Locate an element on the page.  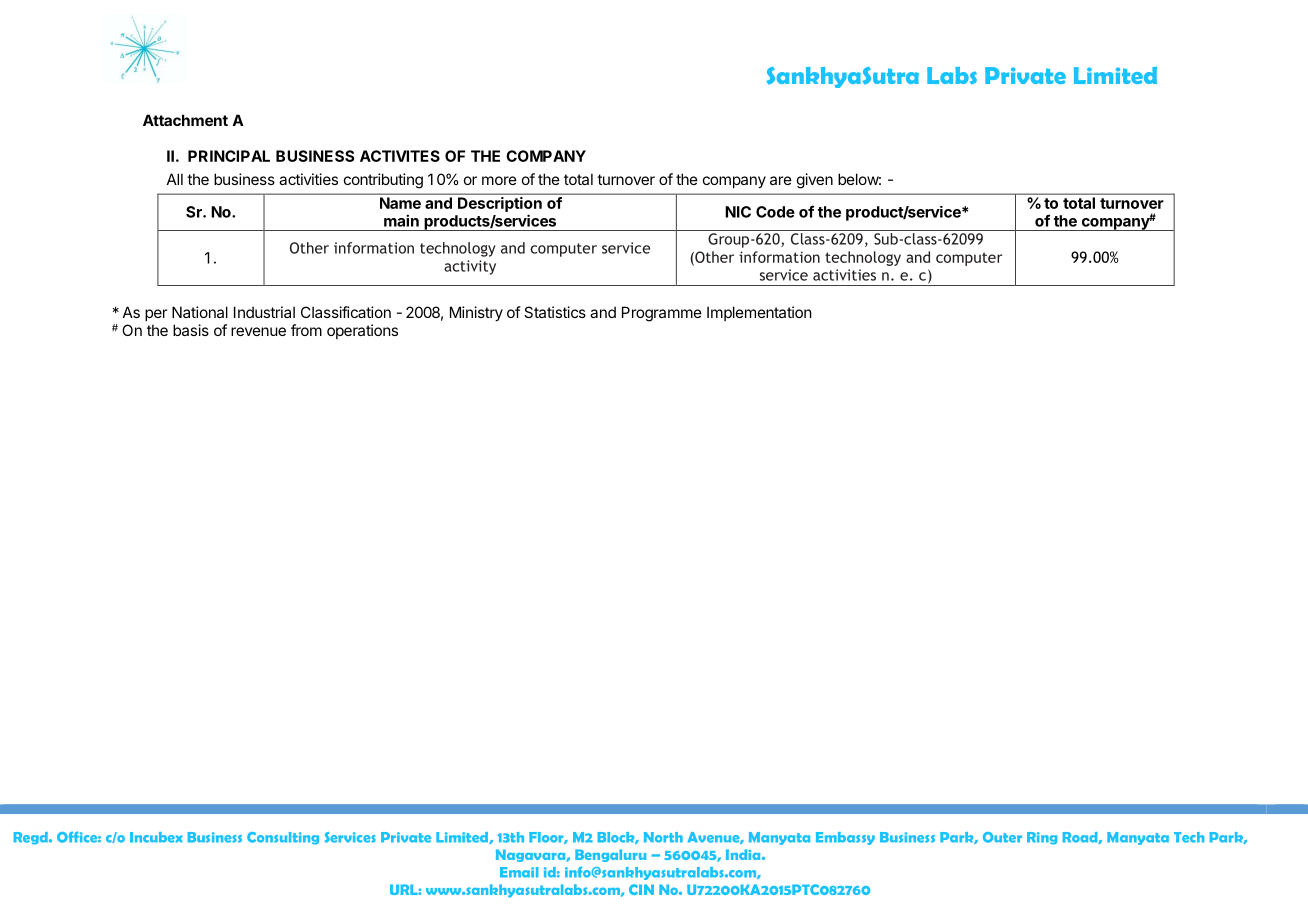
Consulting is located at coordinates (283, 838).
